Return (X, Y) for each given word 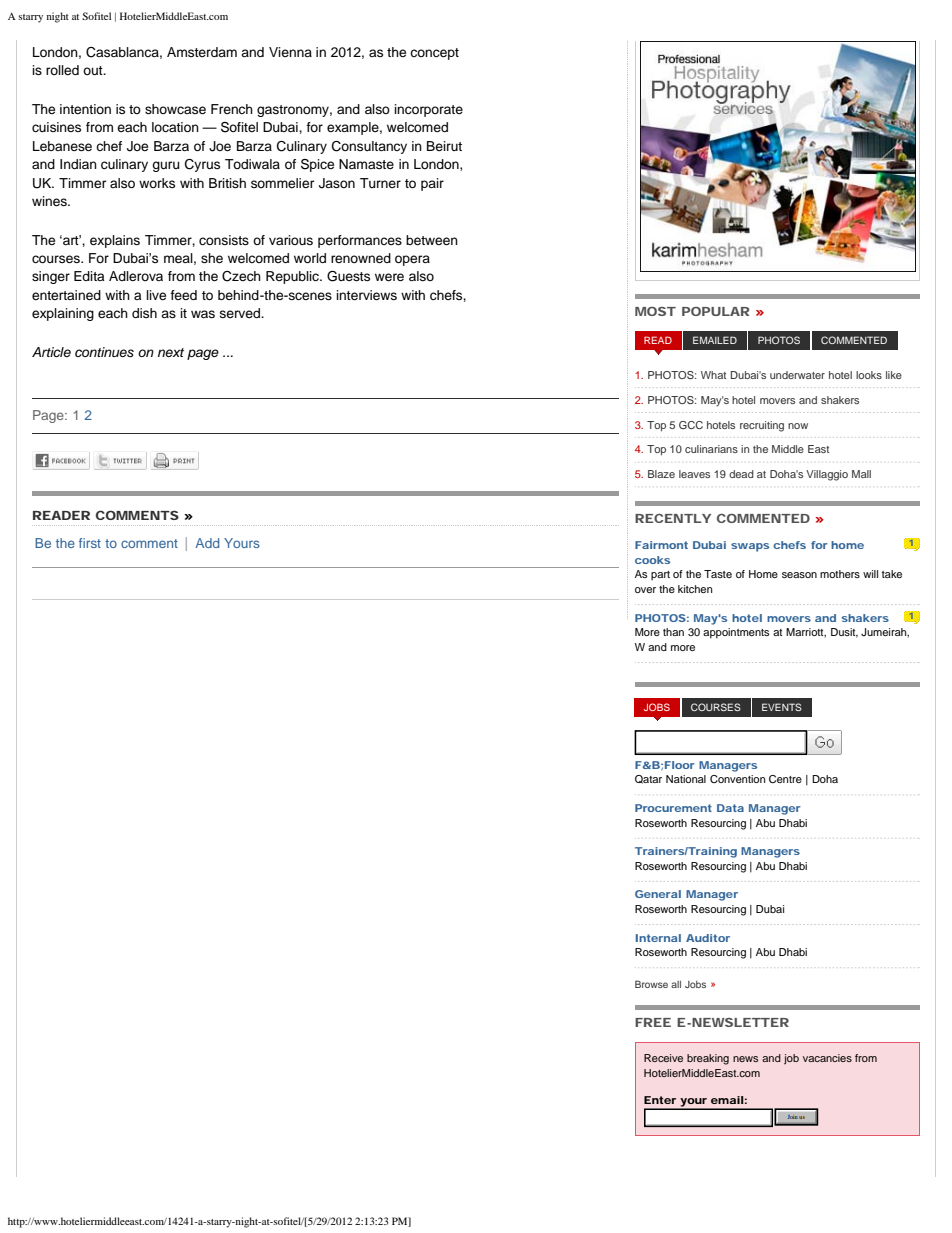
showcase (175, 109)
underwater (797, 375)
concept (434, 54)
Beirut (444, 146)
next (171, 352)
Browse (651, 984)
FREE (653, 1022)
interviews (366, 295)
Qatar (648, 779)
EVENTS (782, 707)
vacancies (827, 1058)
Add (207, 543)
